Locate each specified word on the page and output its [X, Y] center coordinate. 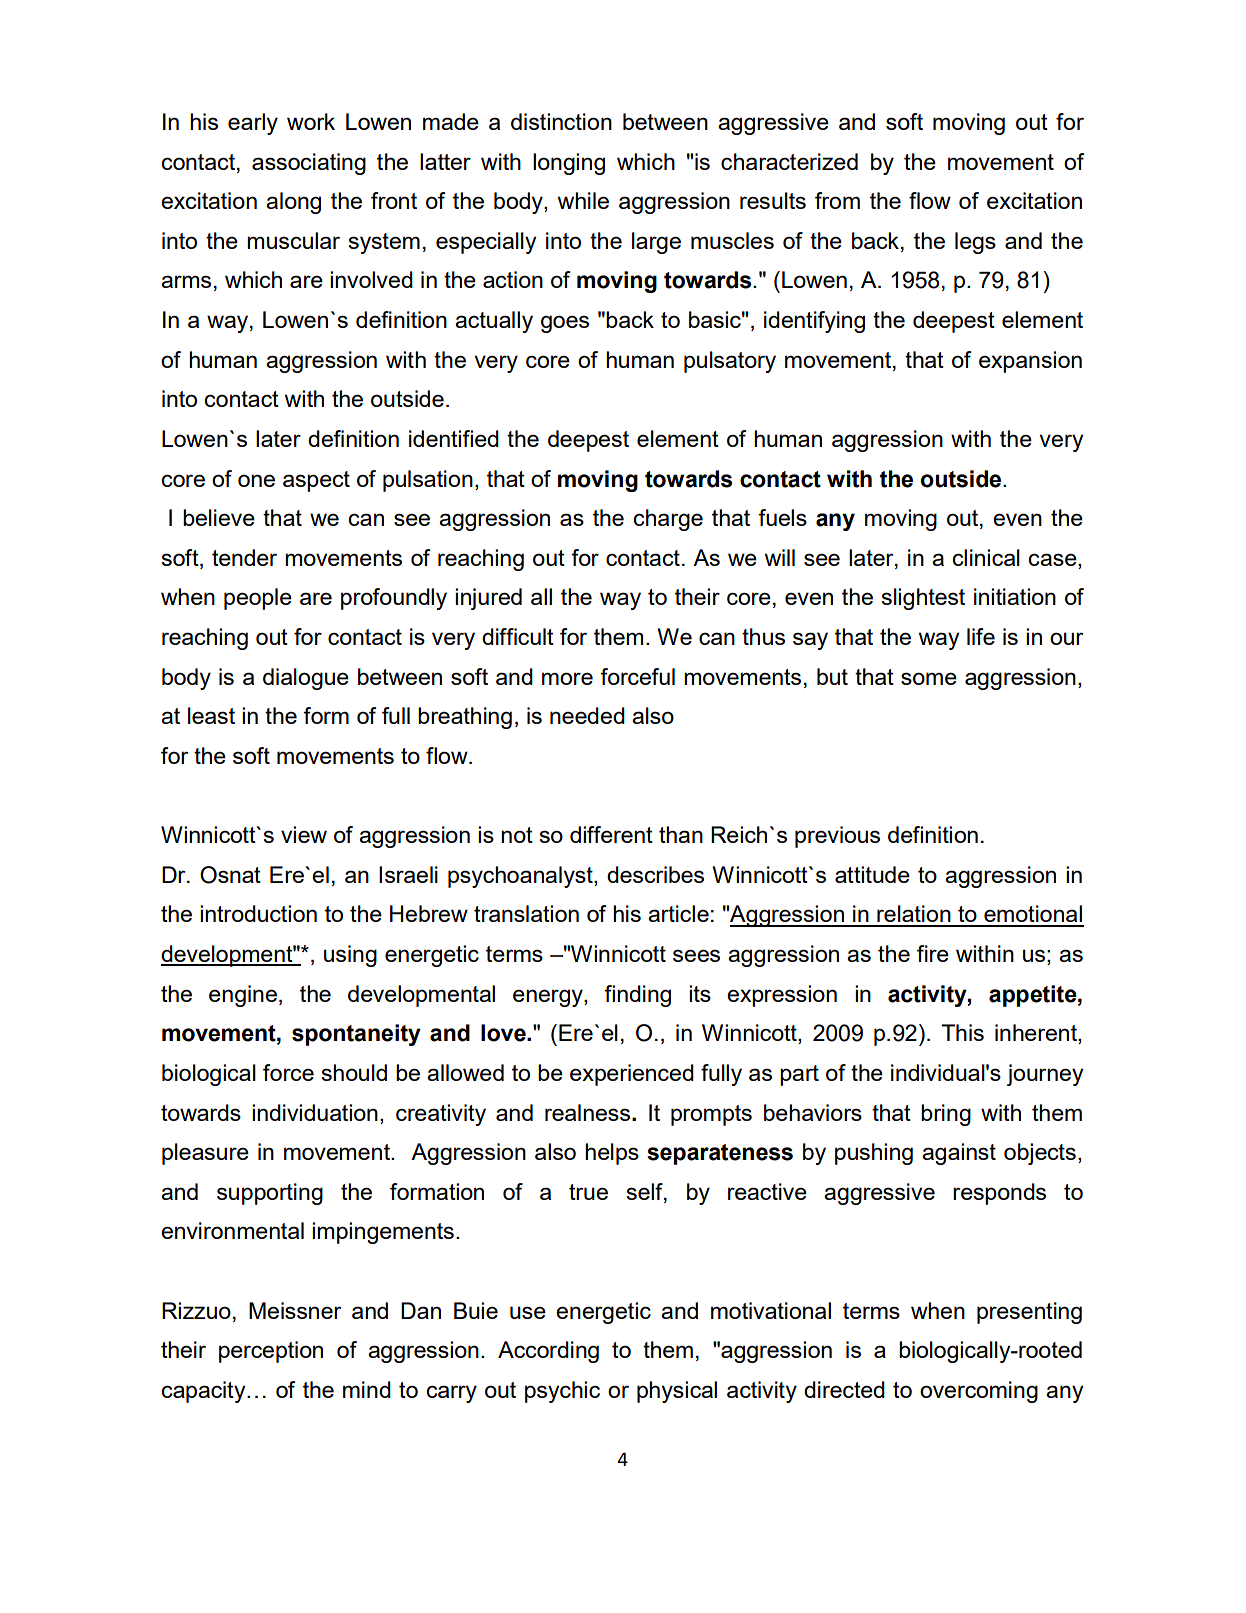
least [211, 715]
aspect [316, 481]
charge [668, 520]
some [929, 678]
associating [309, 164]
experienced [632, 1075]
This [962, 1032]
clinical [986, 557]
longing [569, 164]
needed [587, 715]
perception [271, 1352]
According [548, 1352]
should [354, 1072]
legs [975, 243]
